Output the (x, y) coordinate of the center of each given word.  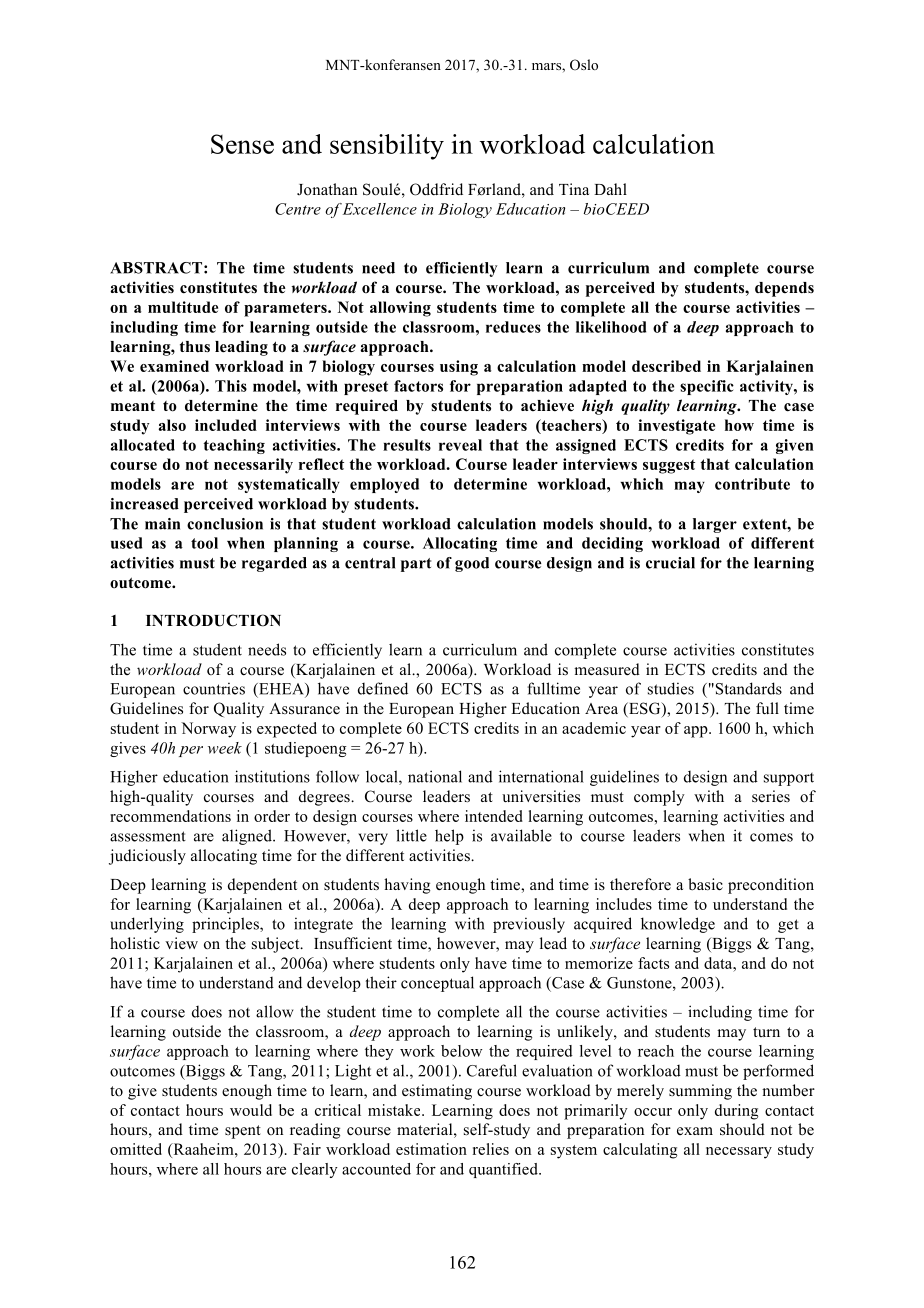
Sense (242, 144)
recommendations (170, 816)
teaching (234, 446)
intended (494, 816)
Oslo (584, 65)
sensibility (387, 147)
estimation (431, 1149)
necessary (739, 1153)
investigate (676, 427)
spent (243, 1132)
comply (659, 798)
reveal (460, 445)
